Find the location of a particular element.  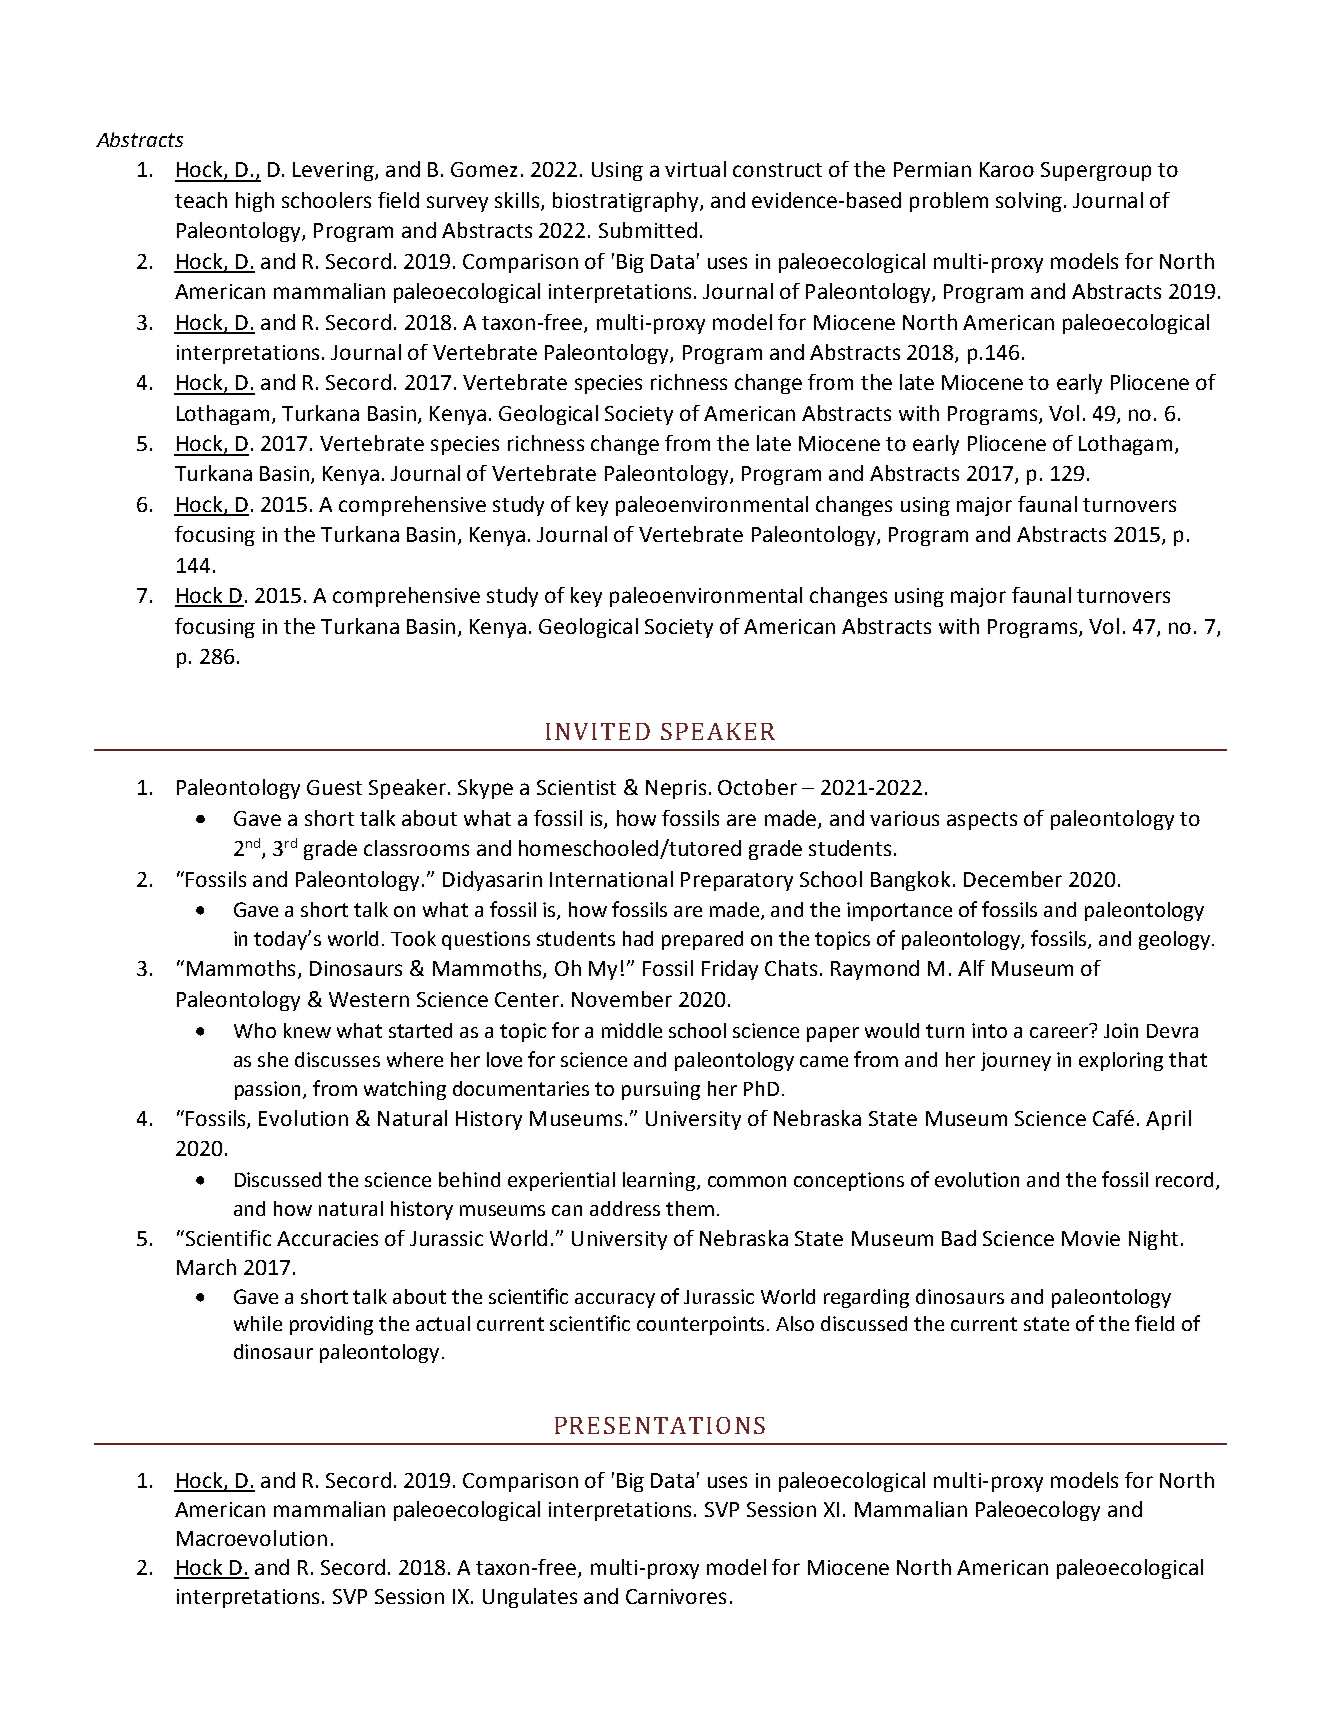

aspects is located at coordinates (982, 821).
